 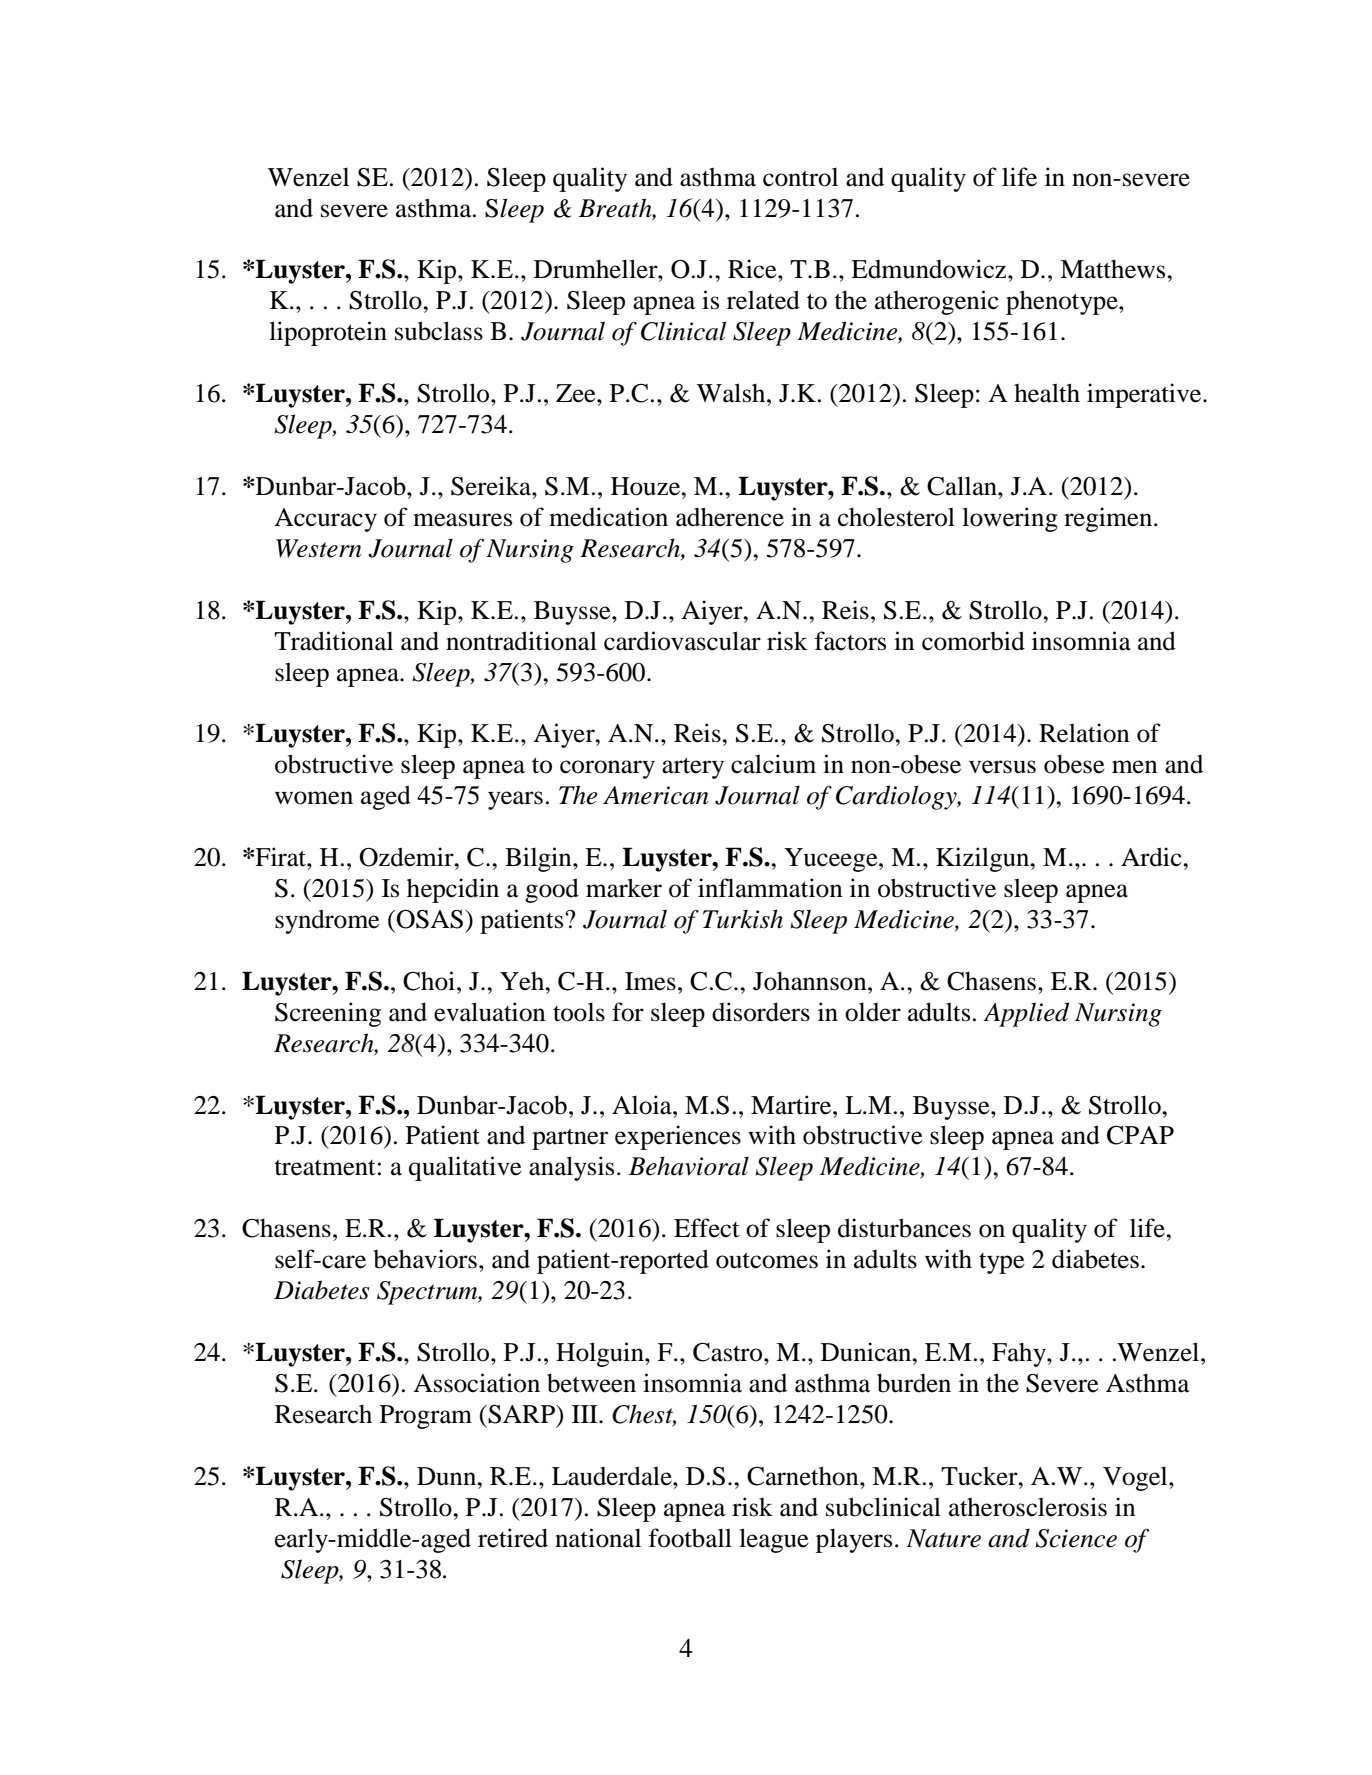 What do you see at coordinates (753, 269) in the document?
I see `Rice` at bounding box center [753, 269].
